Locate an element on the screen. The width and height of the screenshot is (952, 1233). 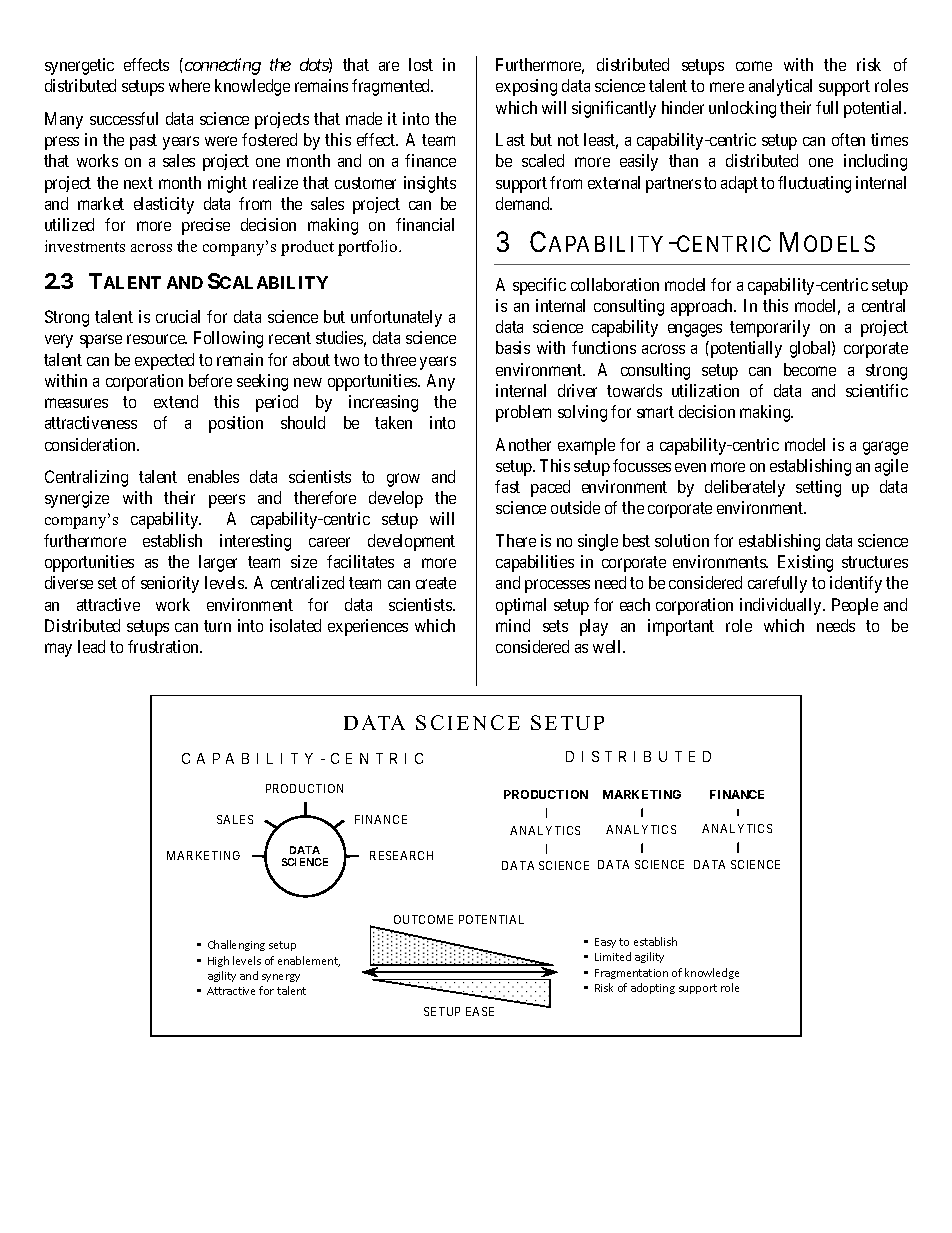
larger is located at coordinates (218, 563).
